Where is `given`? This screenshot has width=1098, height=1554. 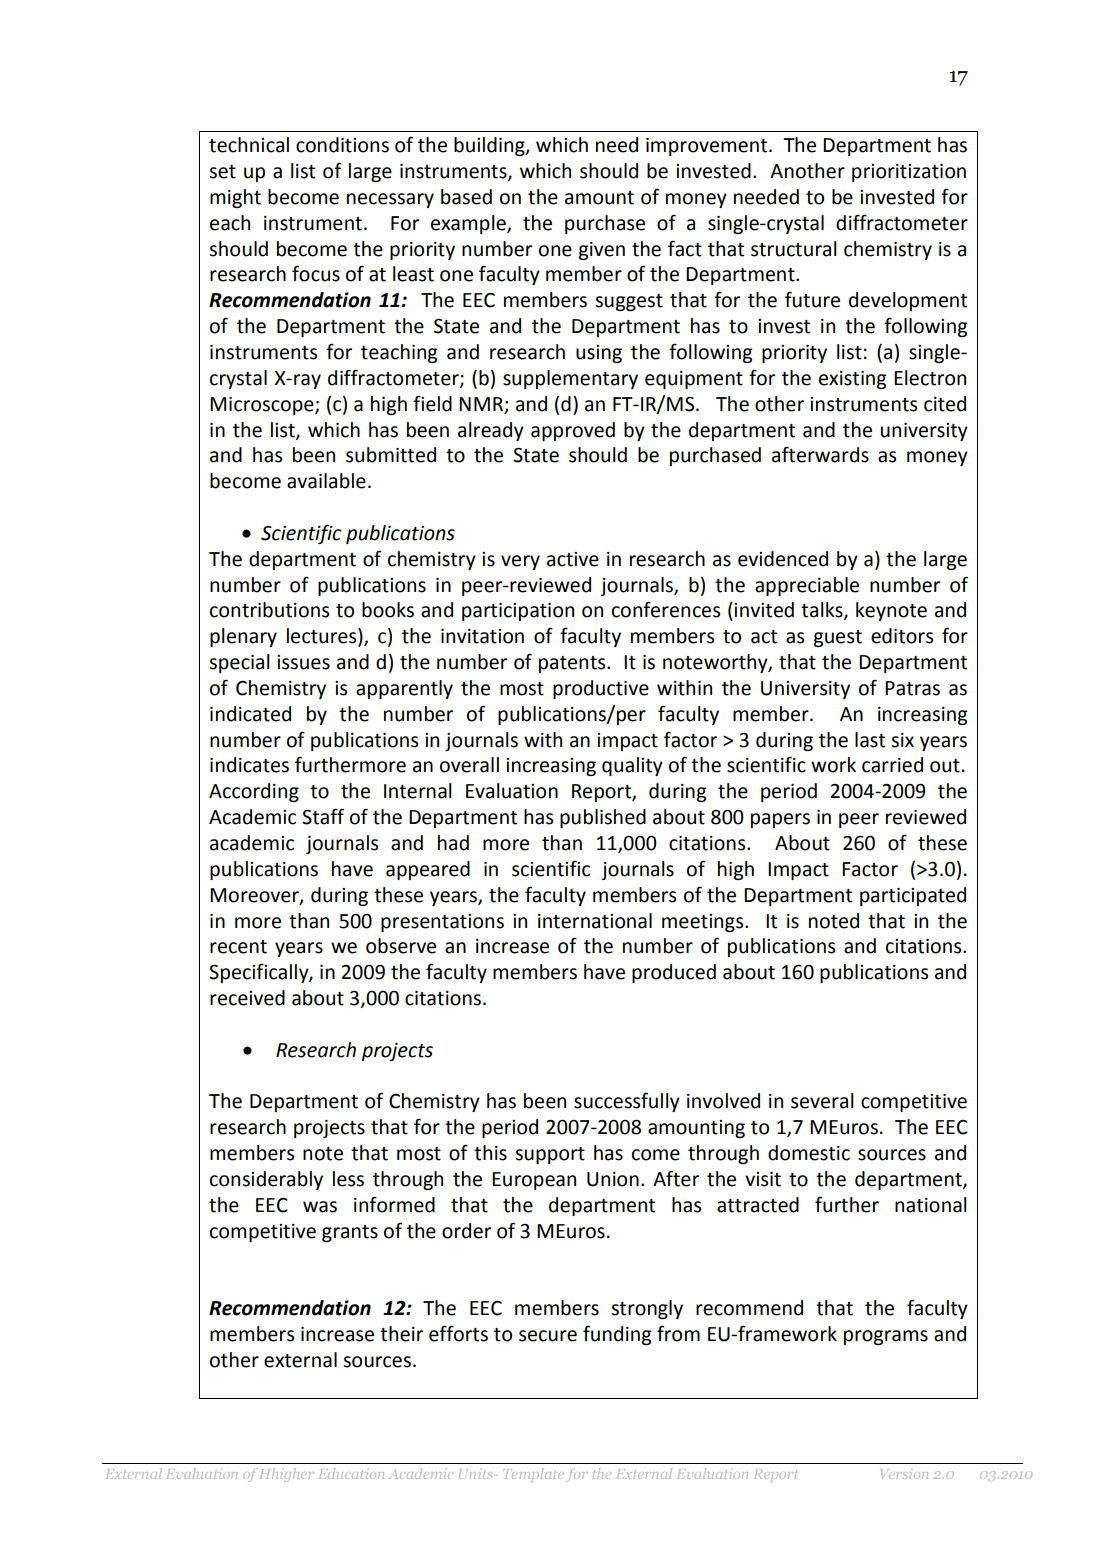 given is located at coordinates (602, 251).
